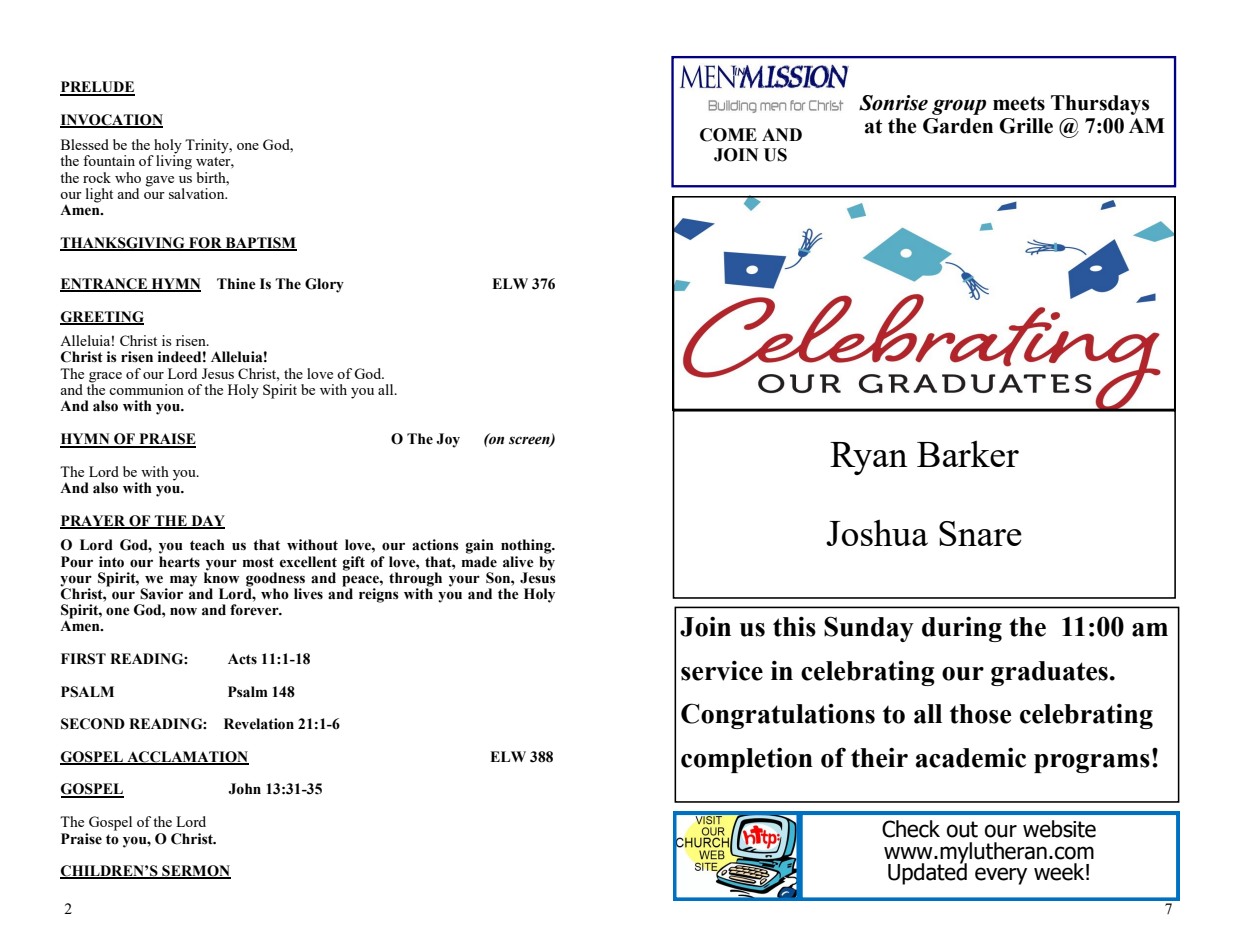  I want to click on COME, so click(728, 135).
